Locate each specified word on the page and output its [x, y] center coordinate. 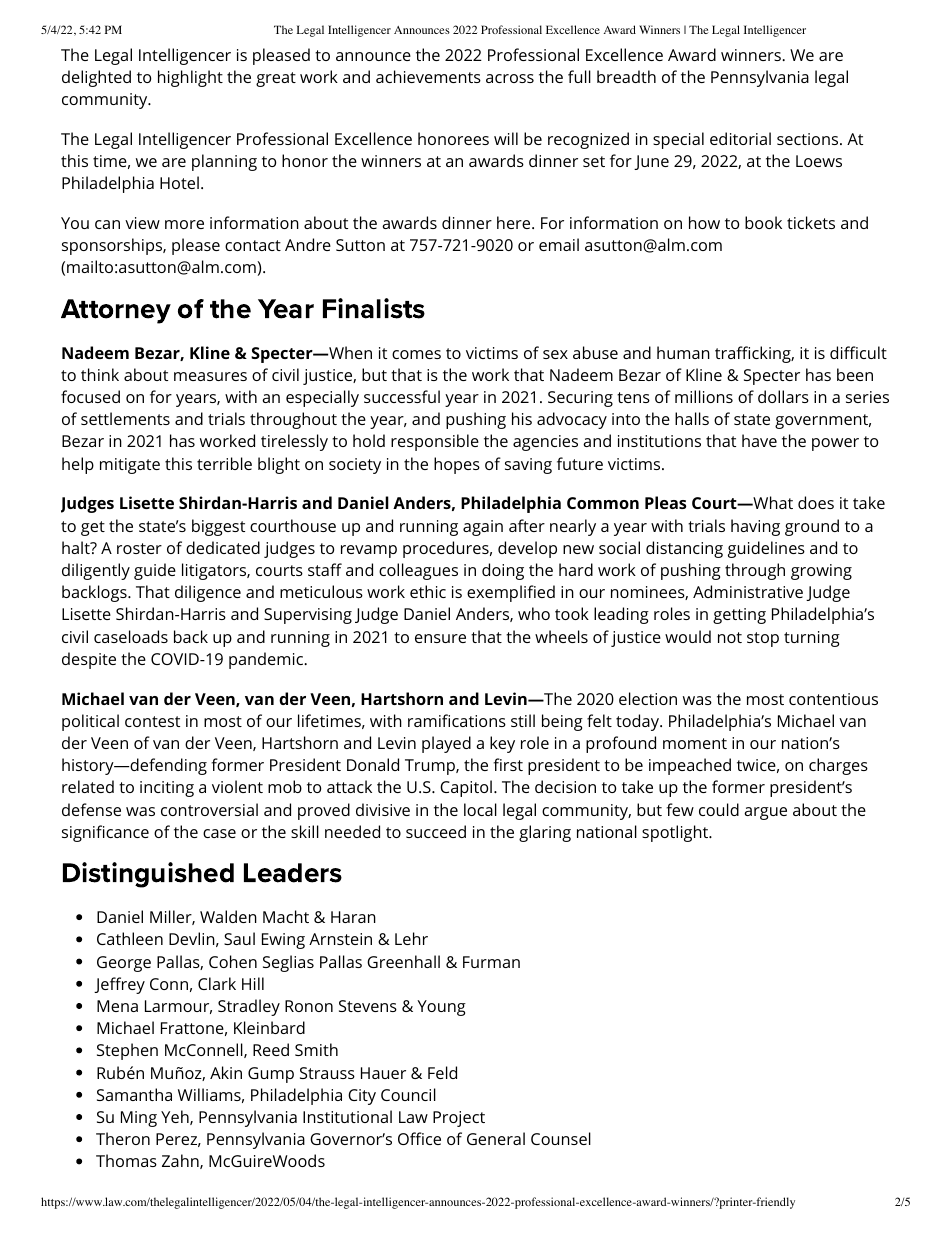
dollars [783, 396]
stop [763, 639]
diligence [208, 593]
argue [765, 813]
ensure [440, 638]
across [510, 78]
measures [210, 376]
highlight [190, 78]
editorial [740, 138]
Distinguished [148, 875]
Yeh [176, 1117]
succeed [436, 831]
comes [416, 354]
